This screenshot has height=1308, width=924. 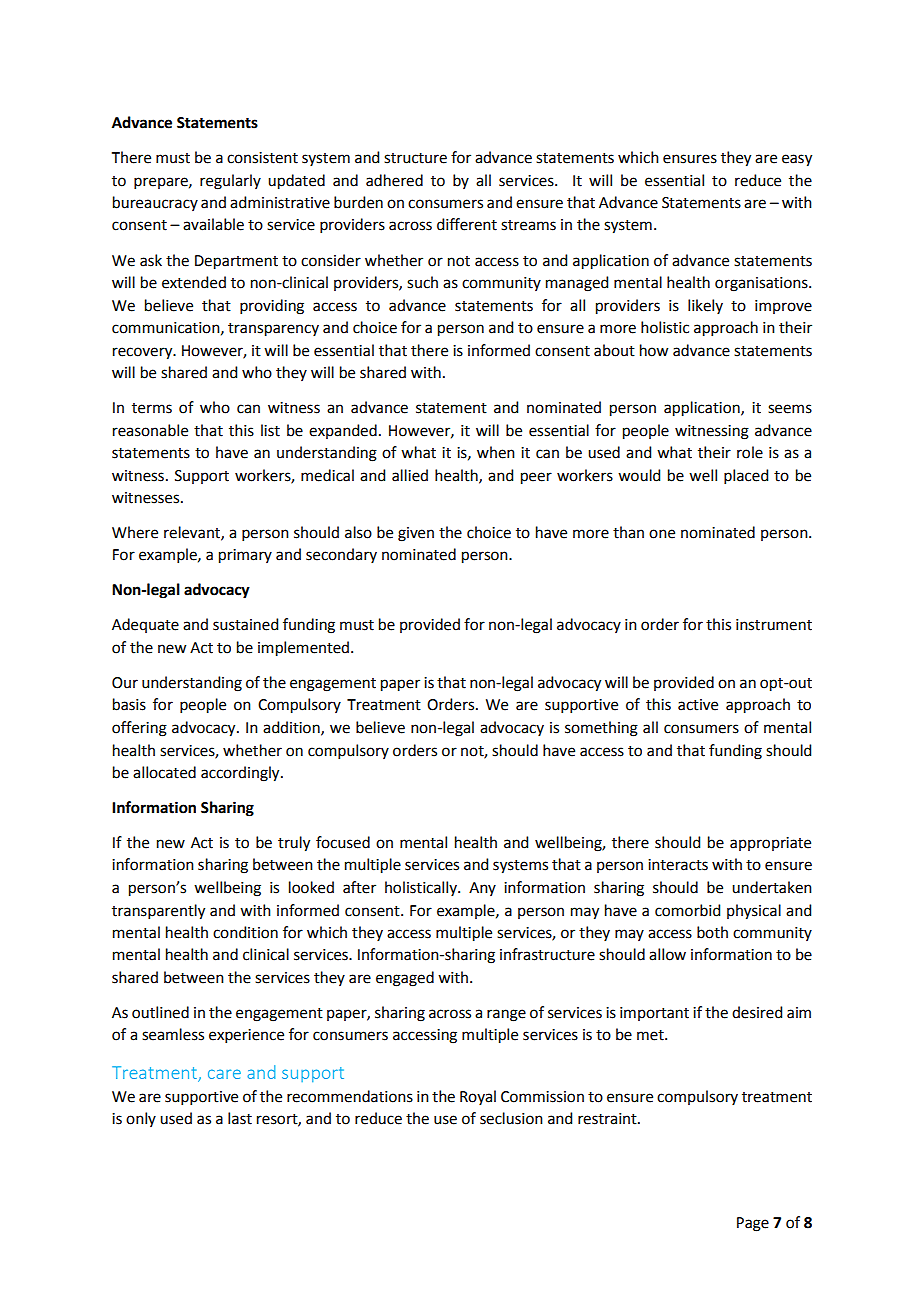 I want to click on different, so click(x=467, y=224).
